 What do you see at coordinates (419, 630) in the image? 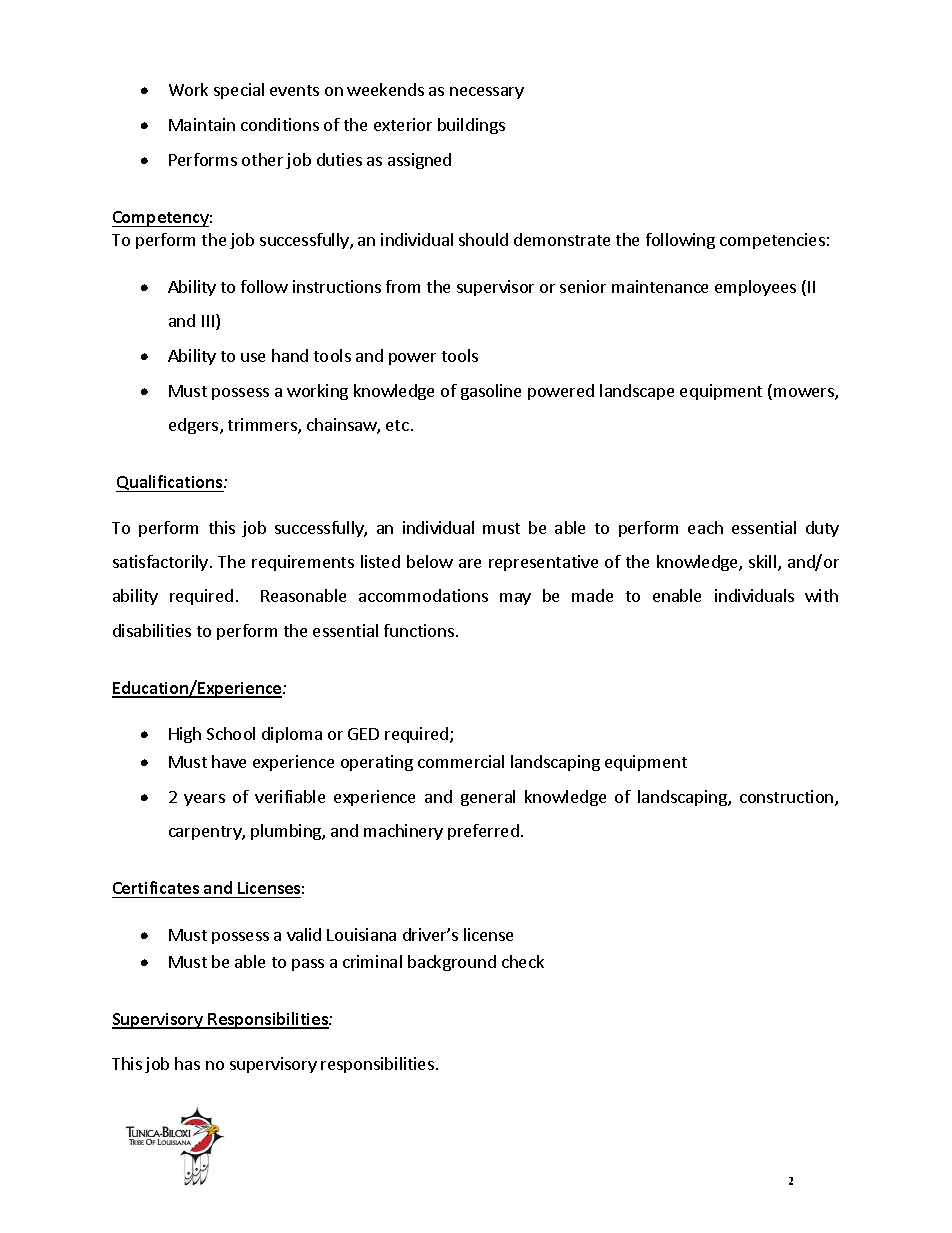
I see `functions` at bounding box center [419, 630].
